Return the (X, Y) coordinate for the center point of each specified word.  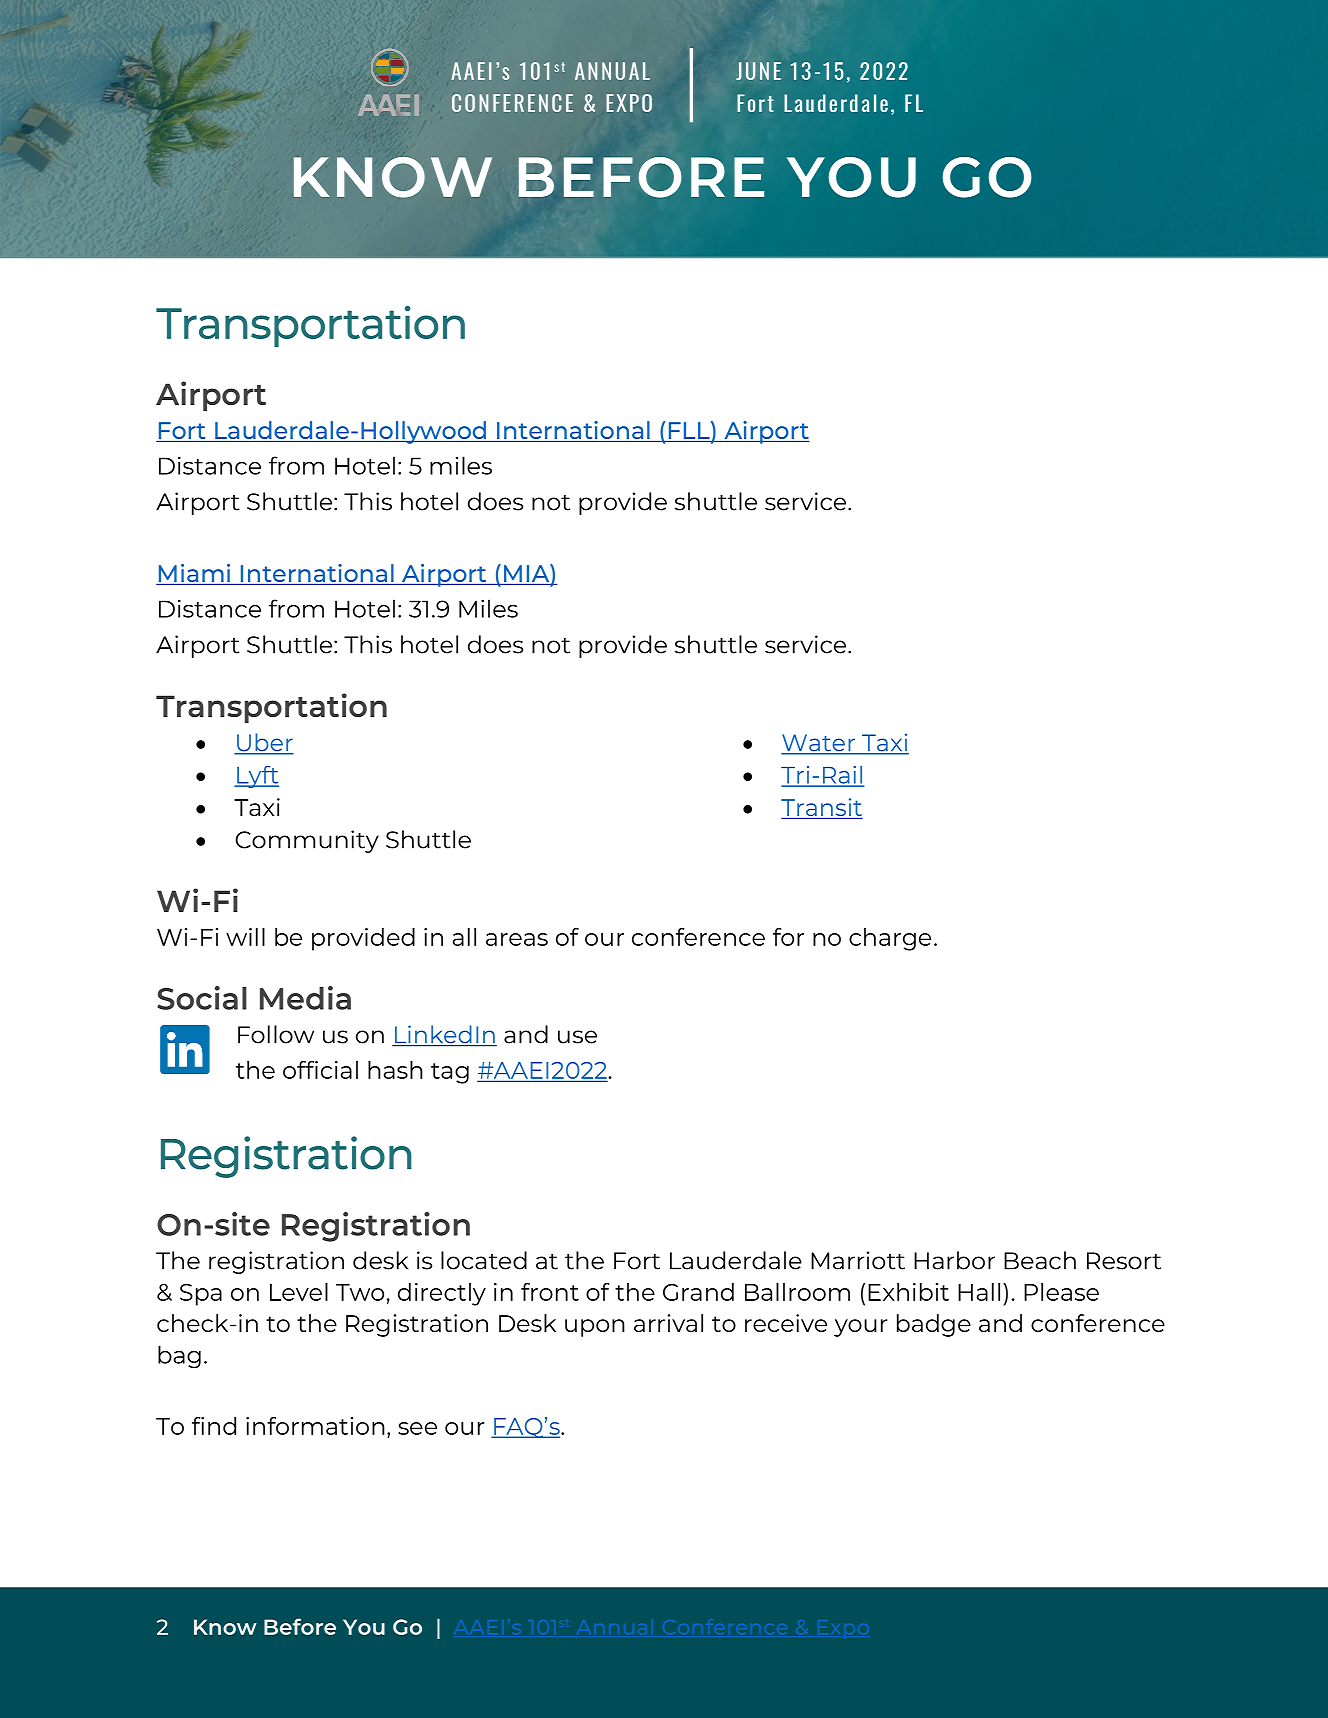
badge (934, 1325)
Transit (821, 807)
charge (890, 939)
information (315, 1426)
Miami (194, 573)
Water (819, 744)
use (577, 1037)
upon (595, 1328)
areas (517, 939)
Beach (1040, 1260)
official (320, 1070)
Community (307, 841)
